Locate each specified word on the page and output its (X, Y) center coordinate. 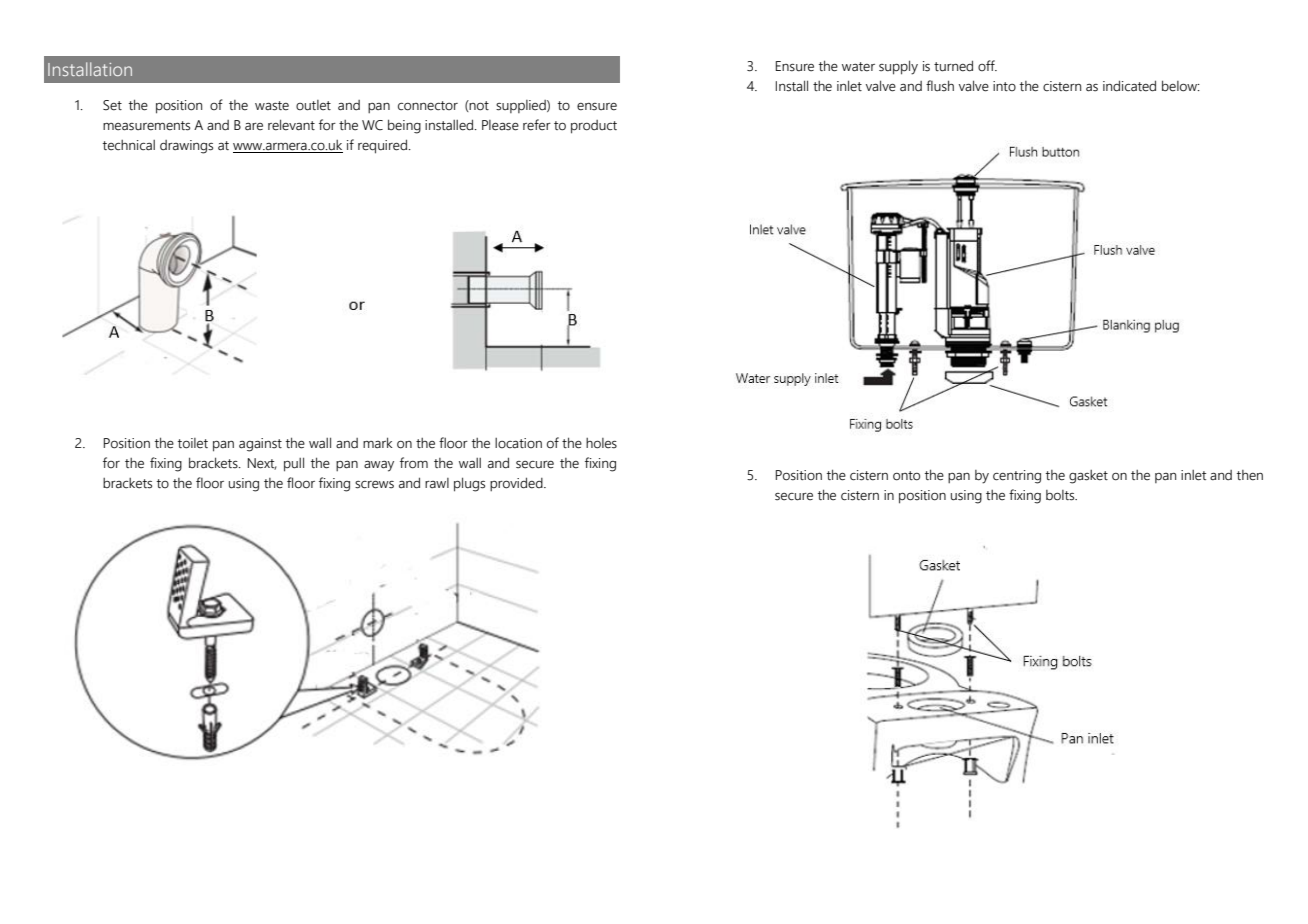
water (858, 67)
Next (262, 464)
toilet (193, 443)
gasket (1088, 477)
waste (272, 106)
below (1180, 86)
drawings (186, 147)
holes (601, 443)
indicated (1129, 86)
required (382, 146)
